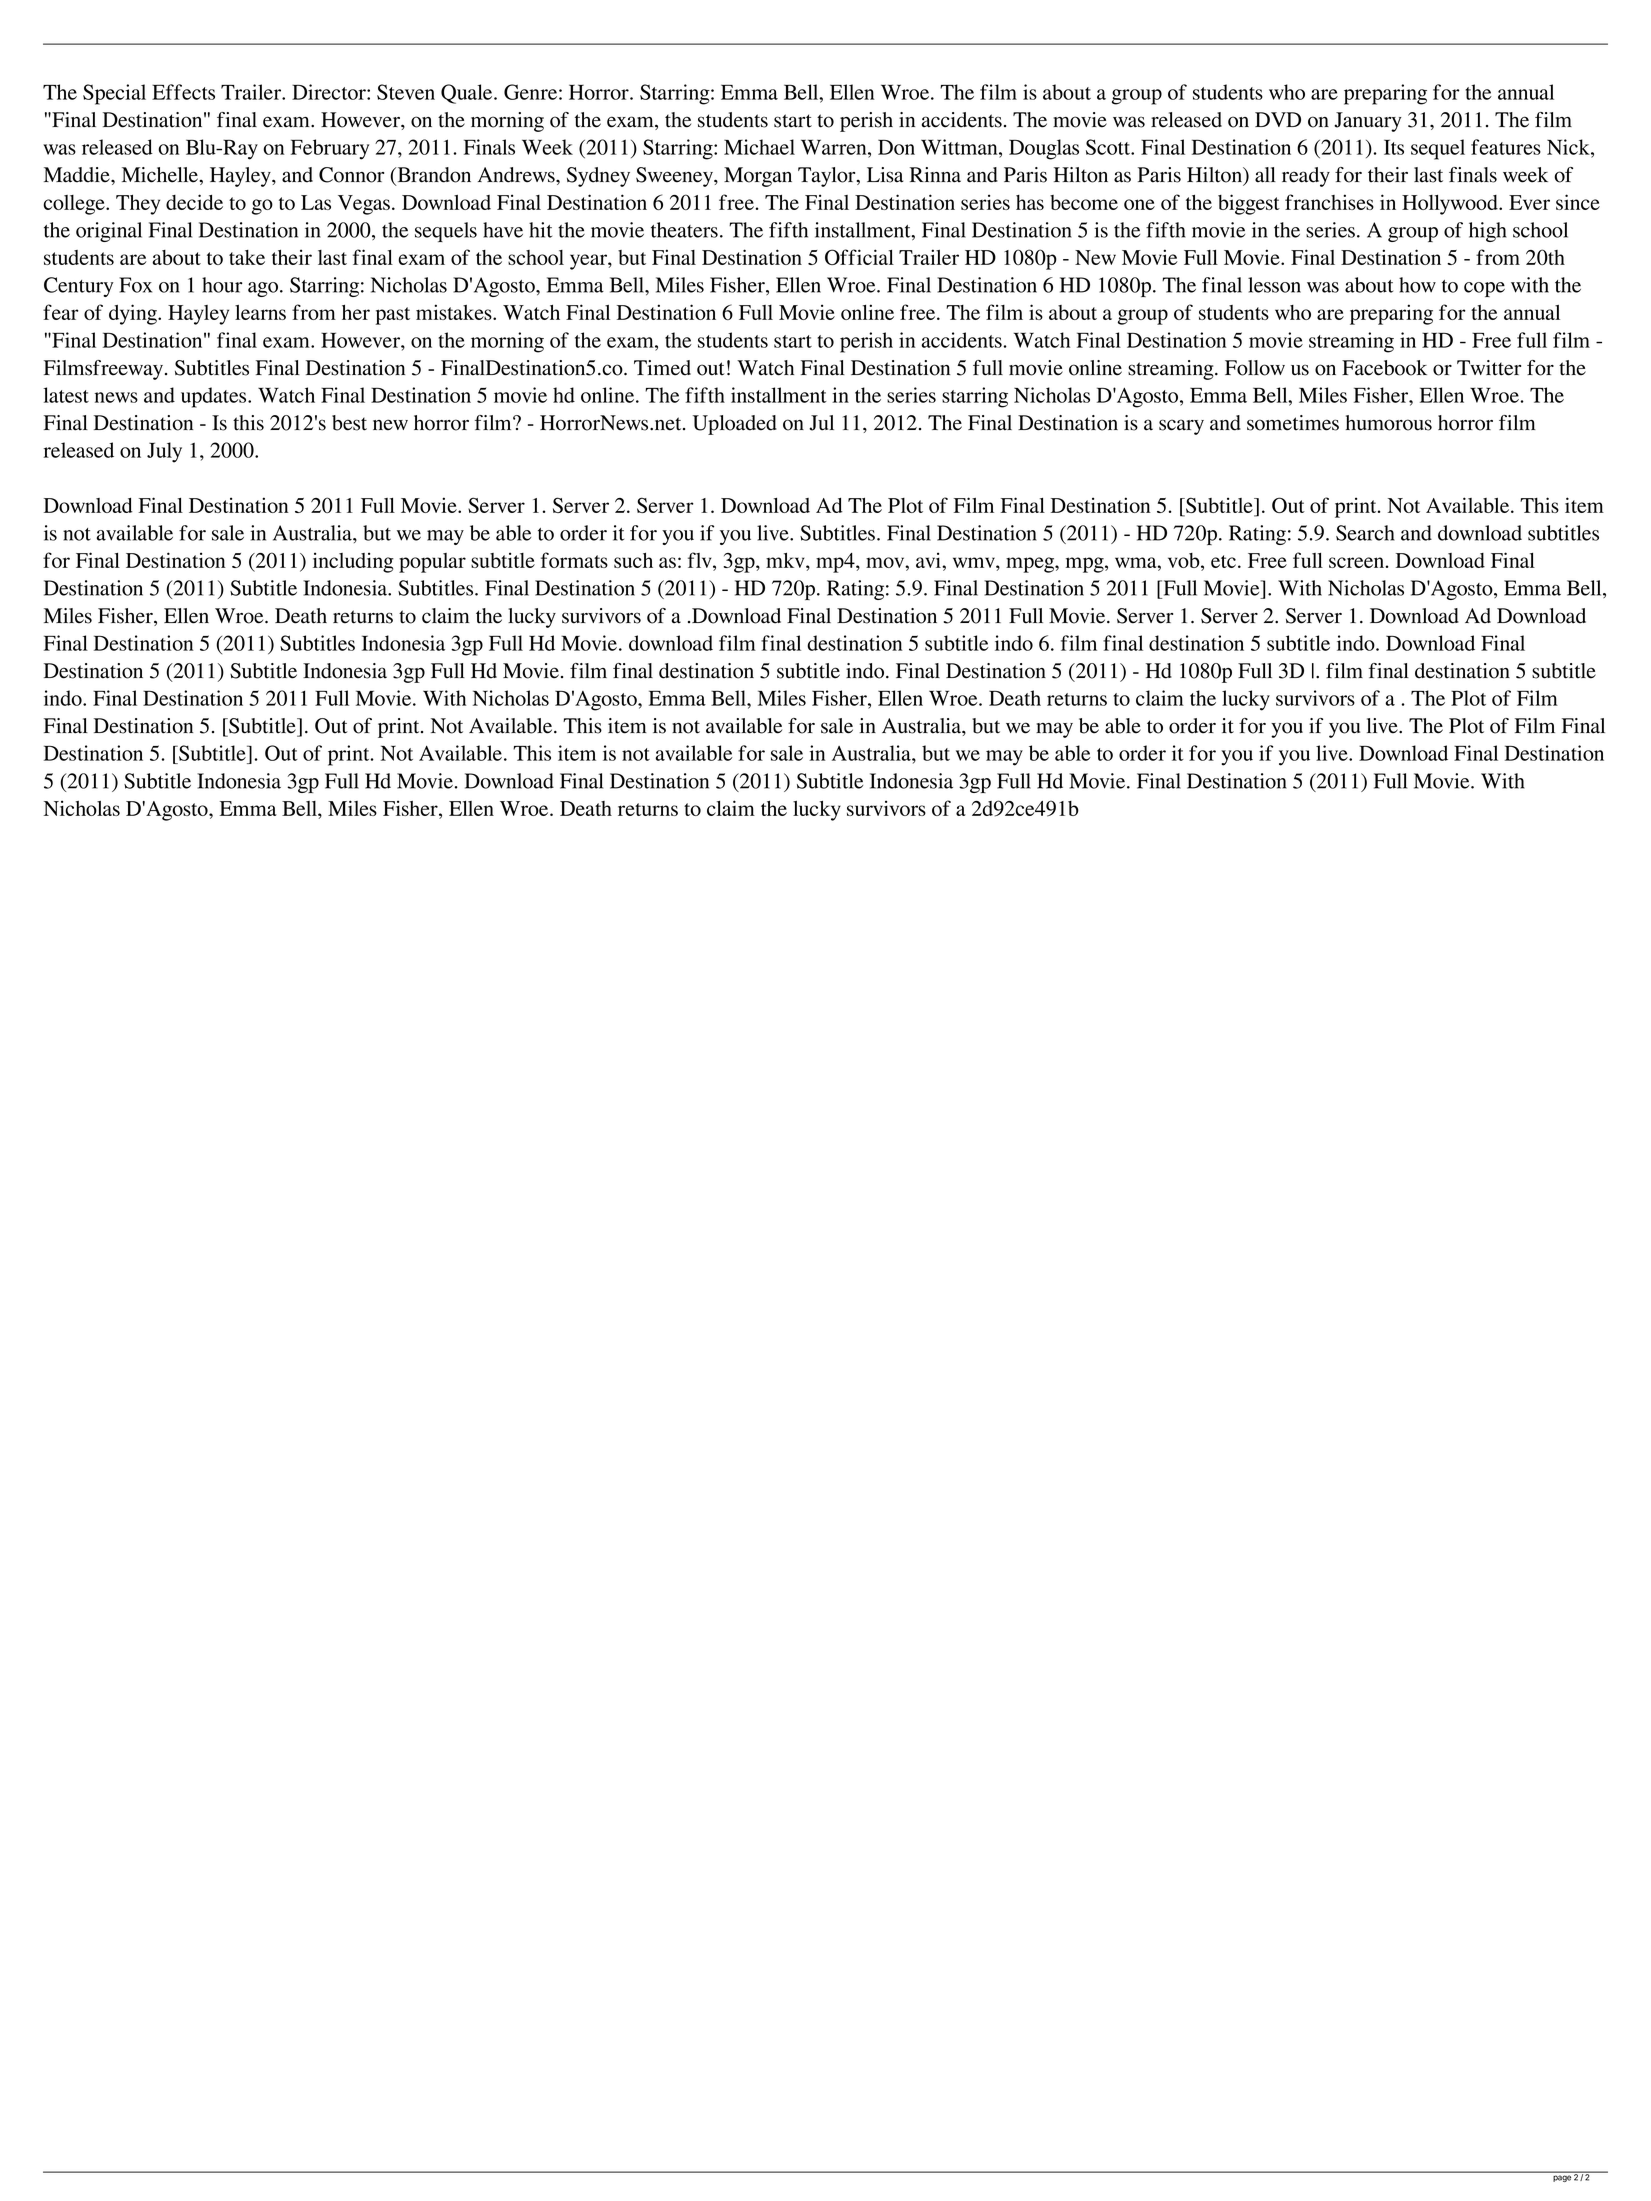 This document has width=1651, height=2201. What do you see at coordinates (1365, 533) in the document?
I see `Search` at bounding box center [1365, 533].
